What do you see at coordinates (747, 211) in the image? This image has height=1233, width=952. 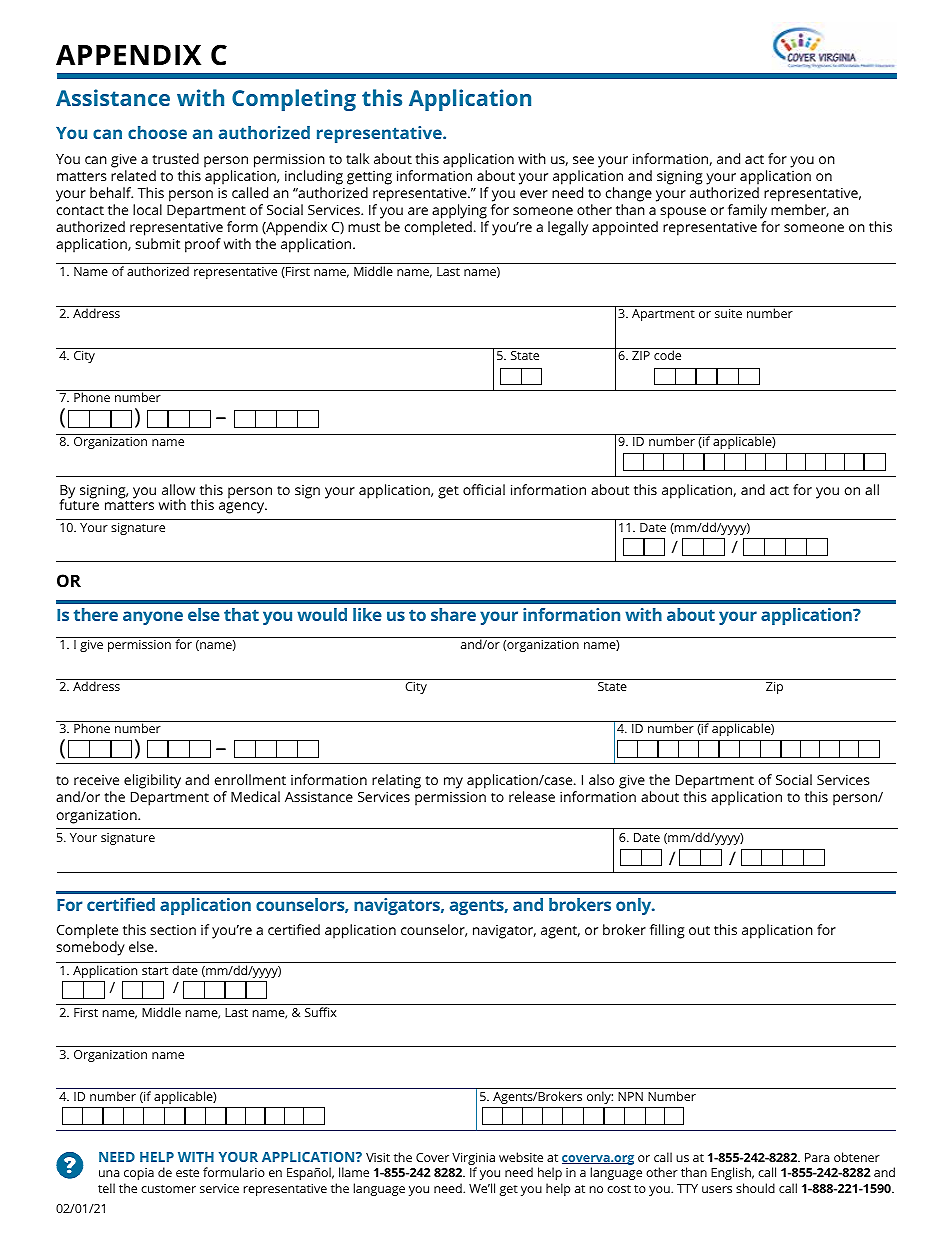 I see `family` at bounding box center [747, 211].
